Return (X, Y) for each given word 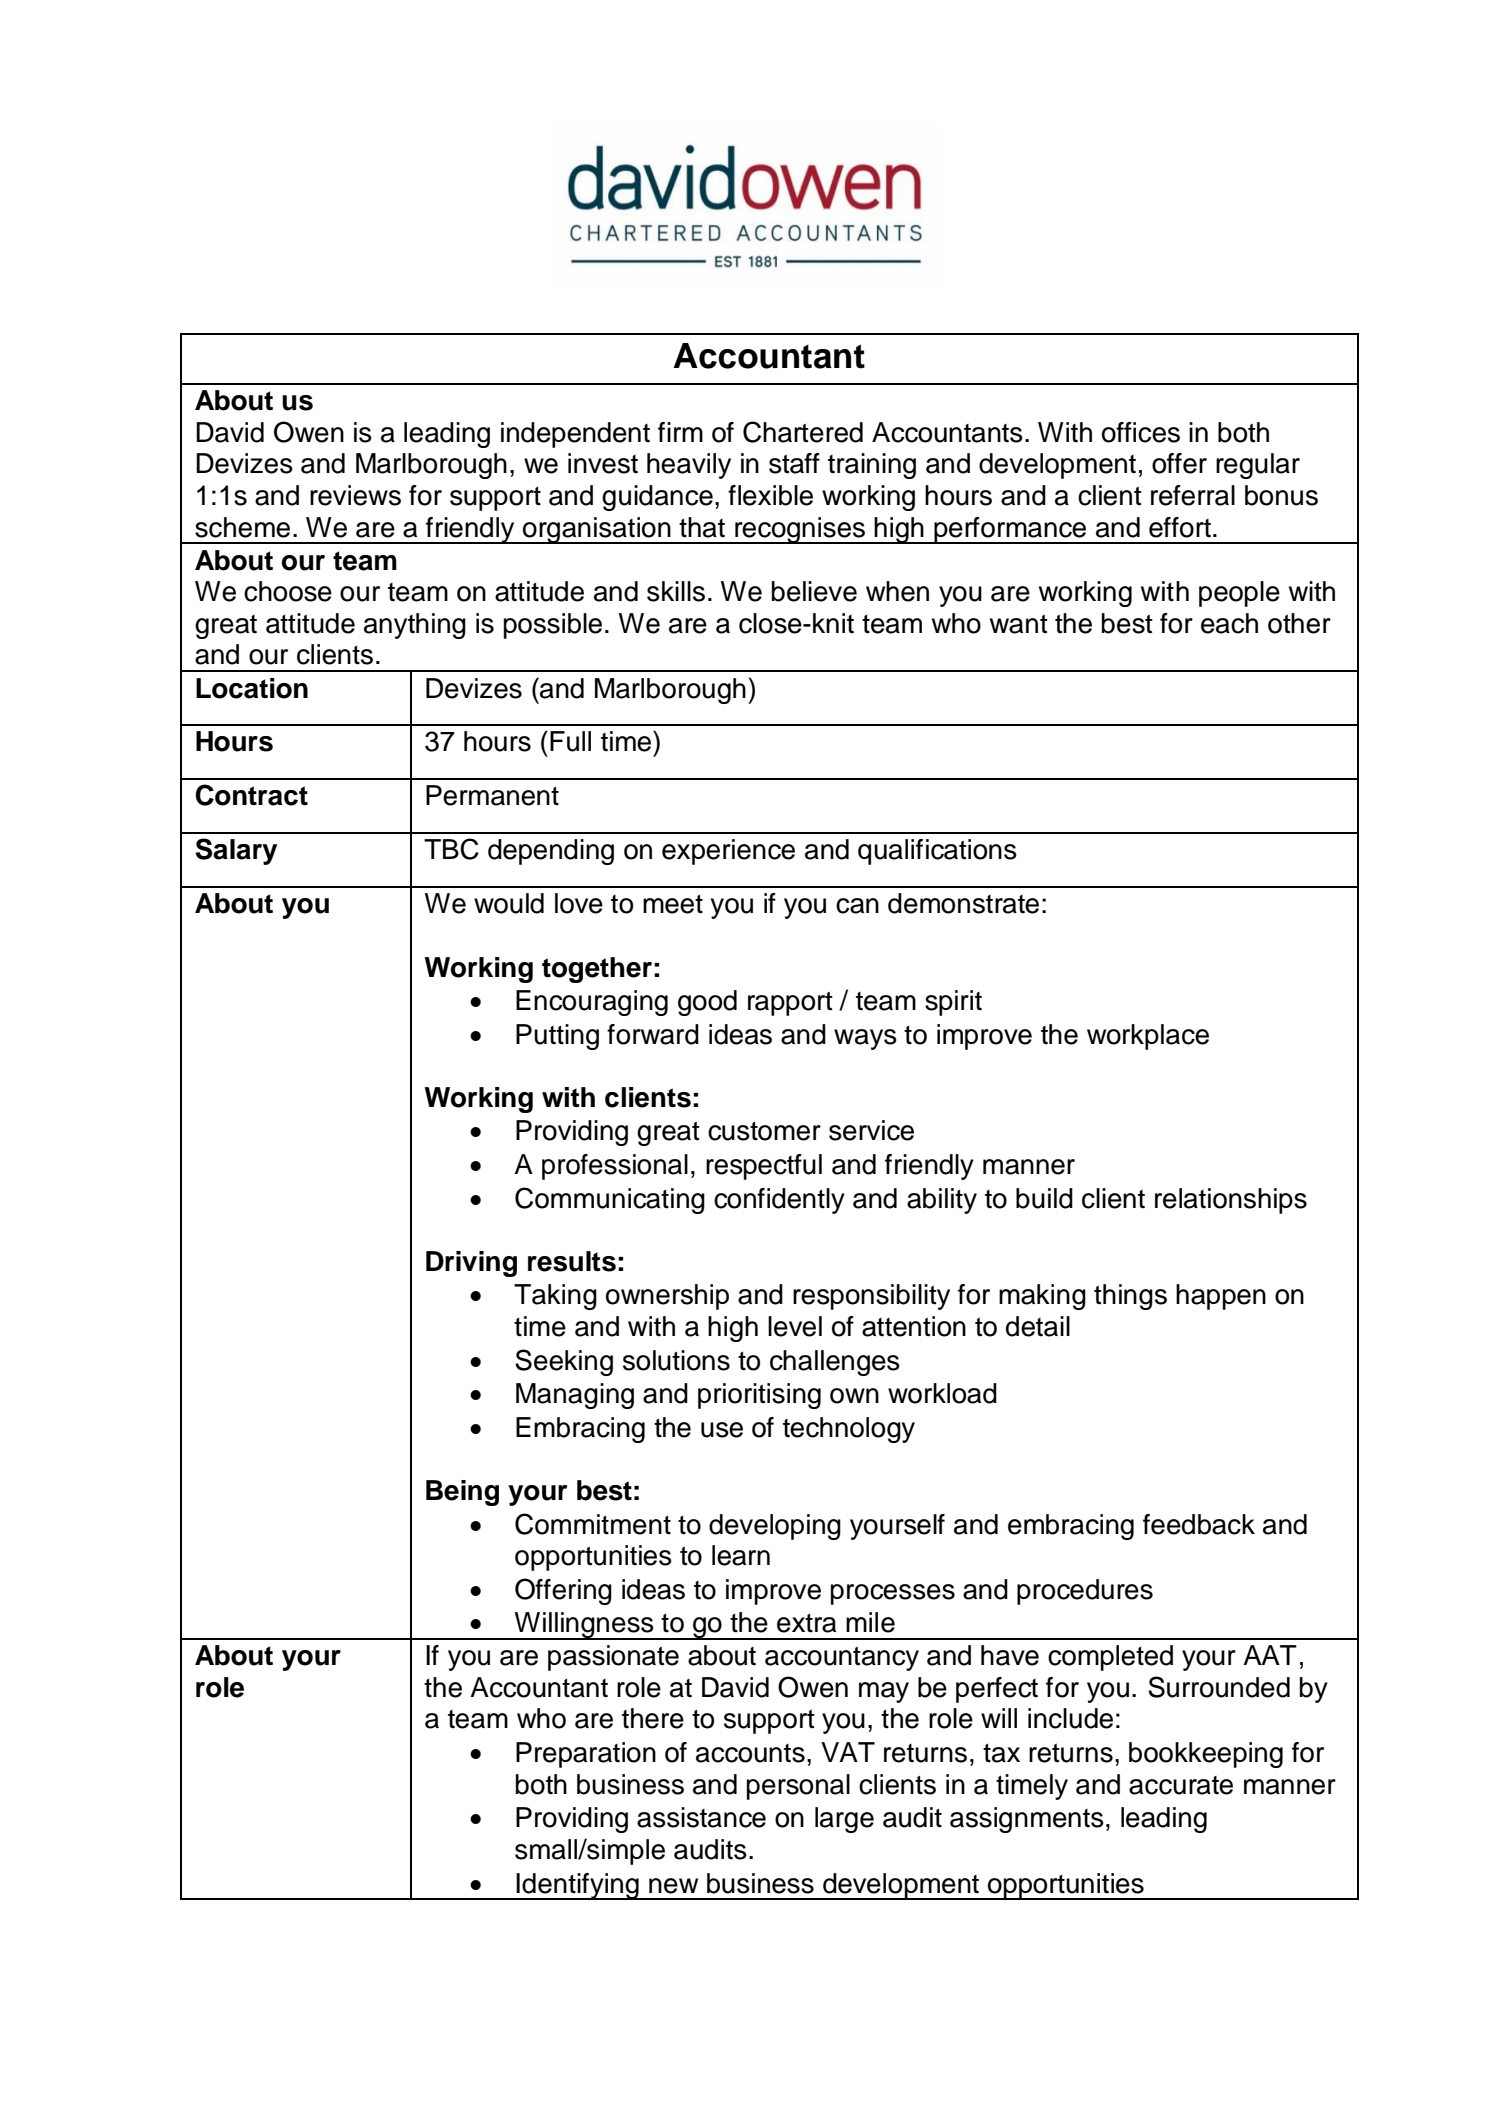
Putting (557, 1037)
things (1130, 1297)
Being (462, 1493)
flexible (770, 495)
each (1229, 623)
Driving (471, 1264)
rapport (790, 1004)
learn (741, 1555)
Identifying (578, 1886)
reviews (355, 495)
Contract (251, 795)
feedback (1199, 1524)
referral (1193, 495)
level (795, 1326)
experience (728, 852)
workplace (1148, 1037)
